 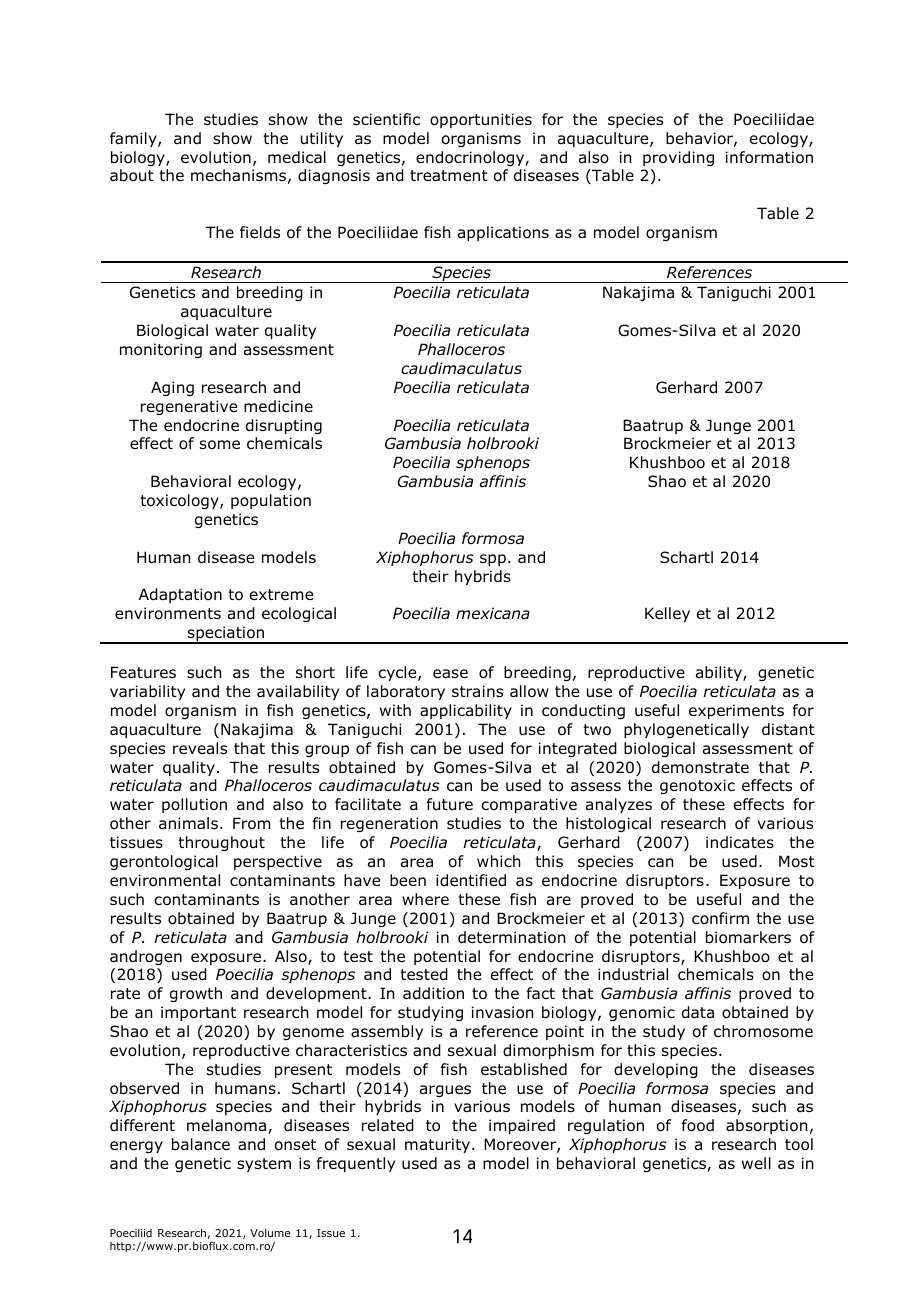 What do you see at coordinates (449, 176) in the screenshot?
I see `treatment` at bounding box center [449, 176].
